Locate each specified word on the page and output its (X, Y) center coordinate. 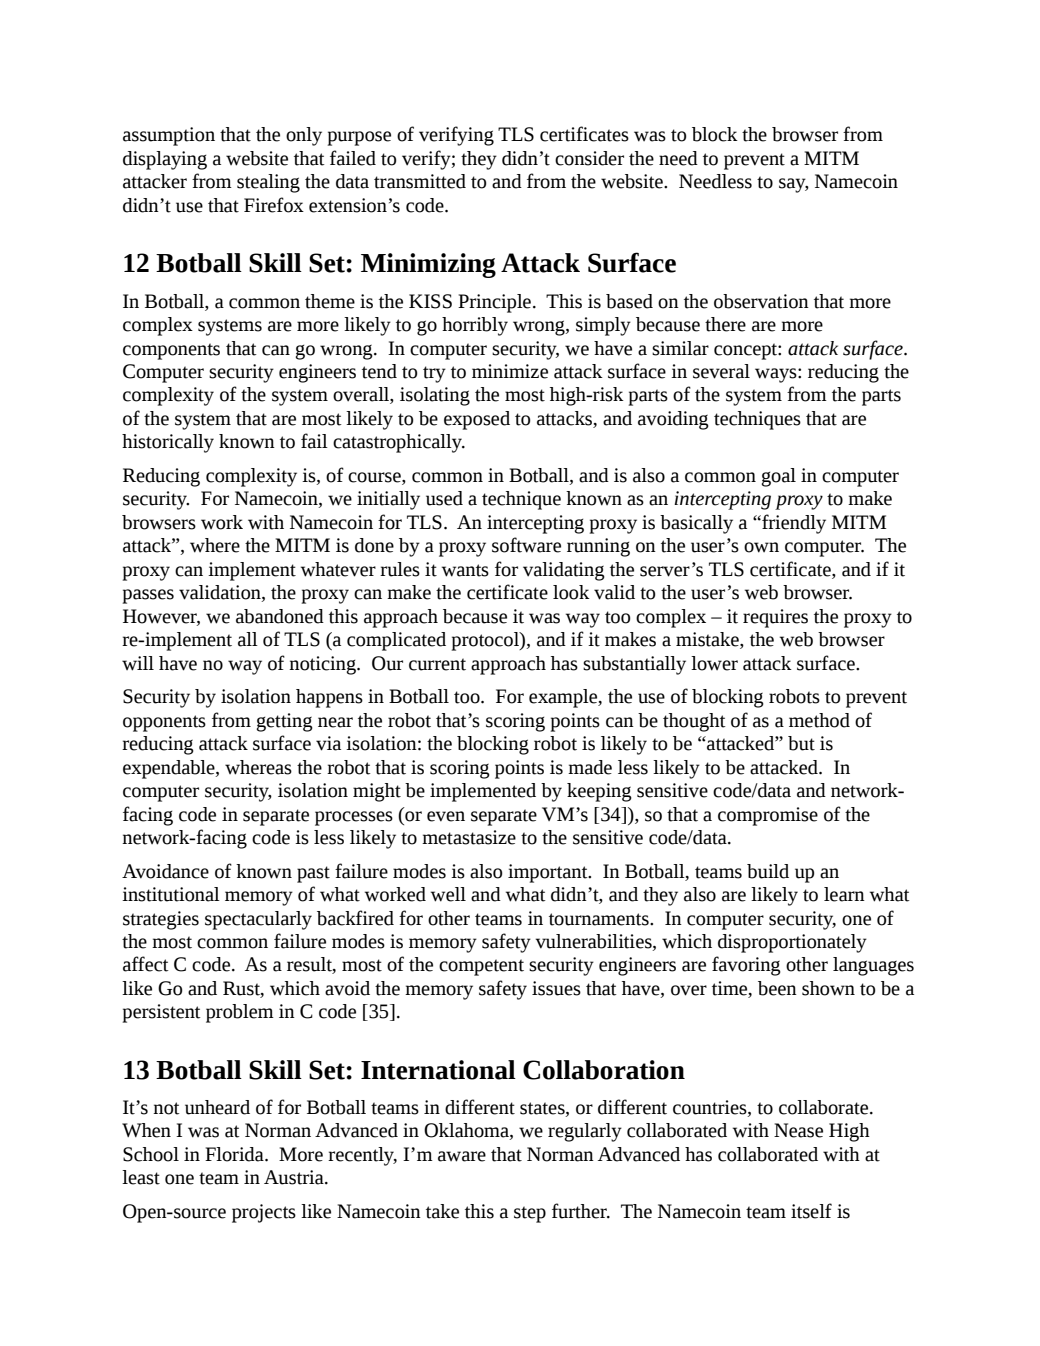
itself (811, 1211)
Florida (235, 1154)
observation (761, 301)
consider (589, 158)
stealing (268, 183)
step (530, 1214)
